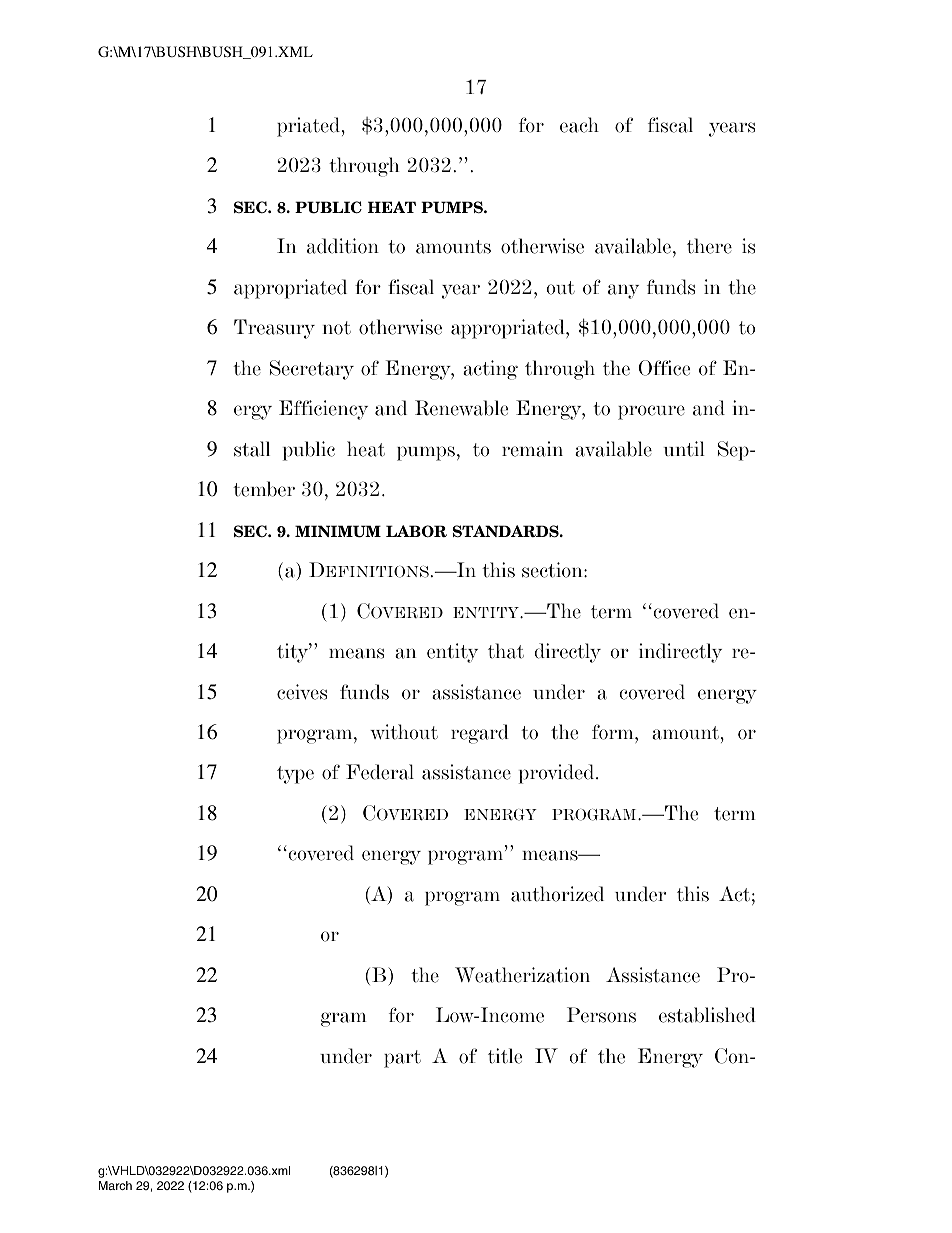 Image resolution: width=952 pixels, height=1233 pixels. Describe the element at coordinates (709, 246) in the screenshot. I see `there` at that location.
